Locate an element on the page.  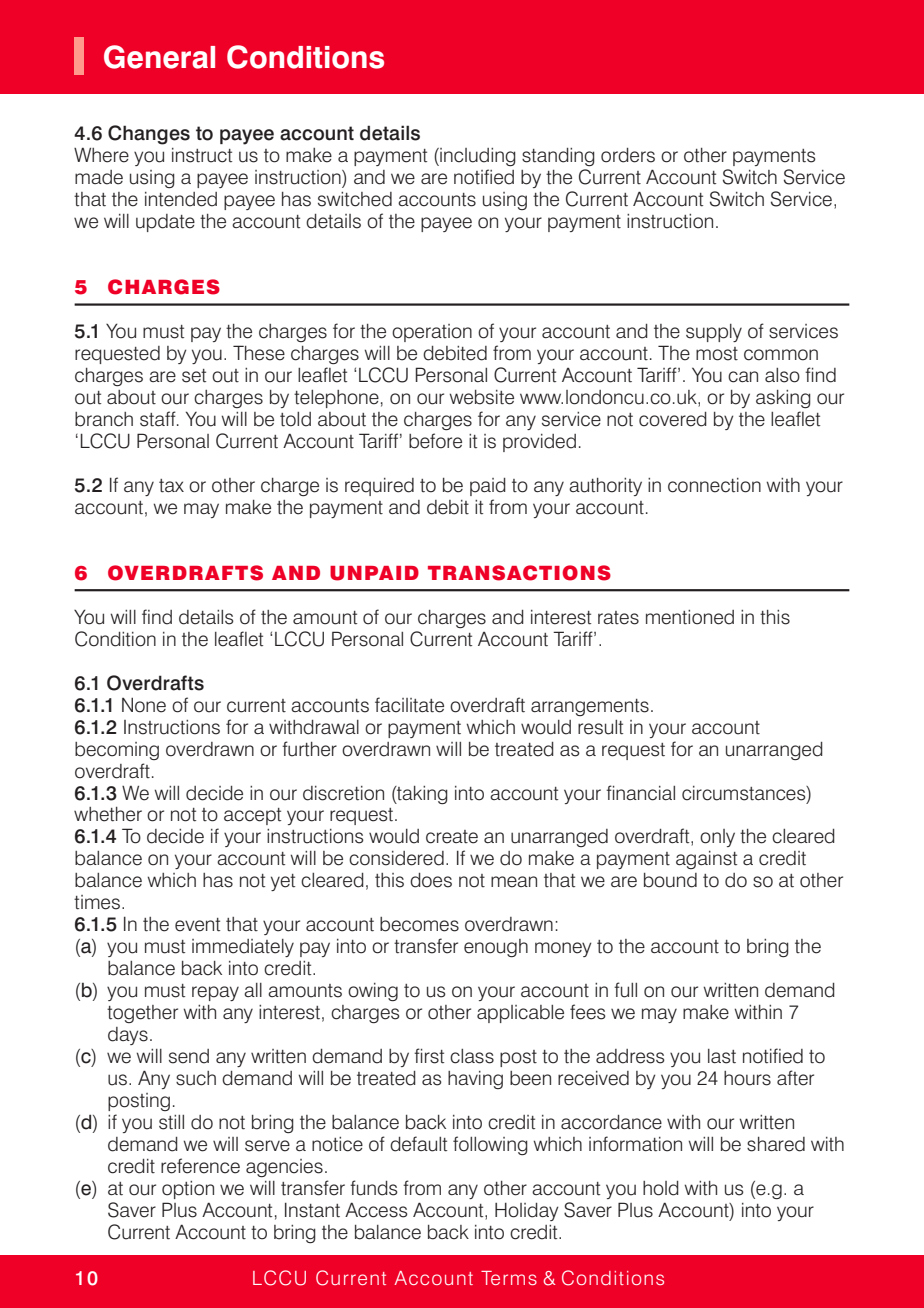
orders is located at coordinates (628, 155).
